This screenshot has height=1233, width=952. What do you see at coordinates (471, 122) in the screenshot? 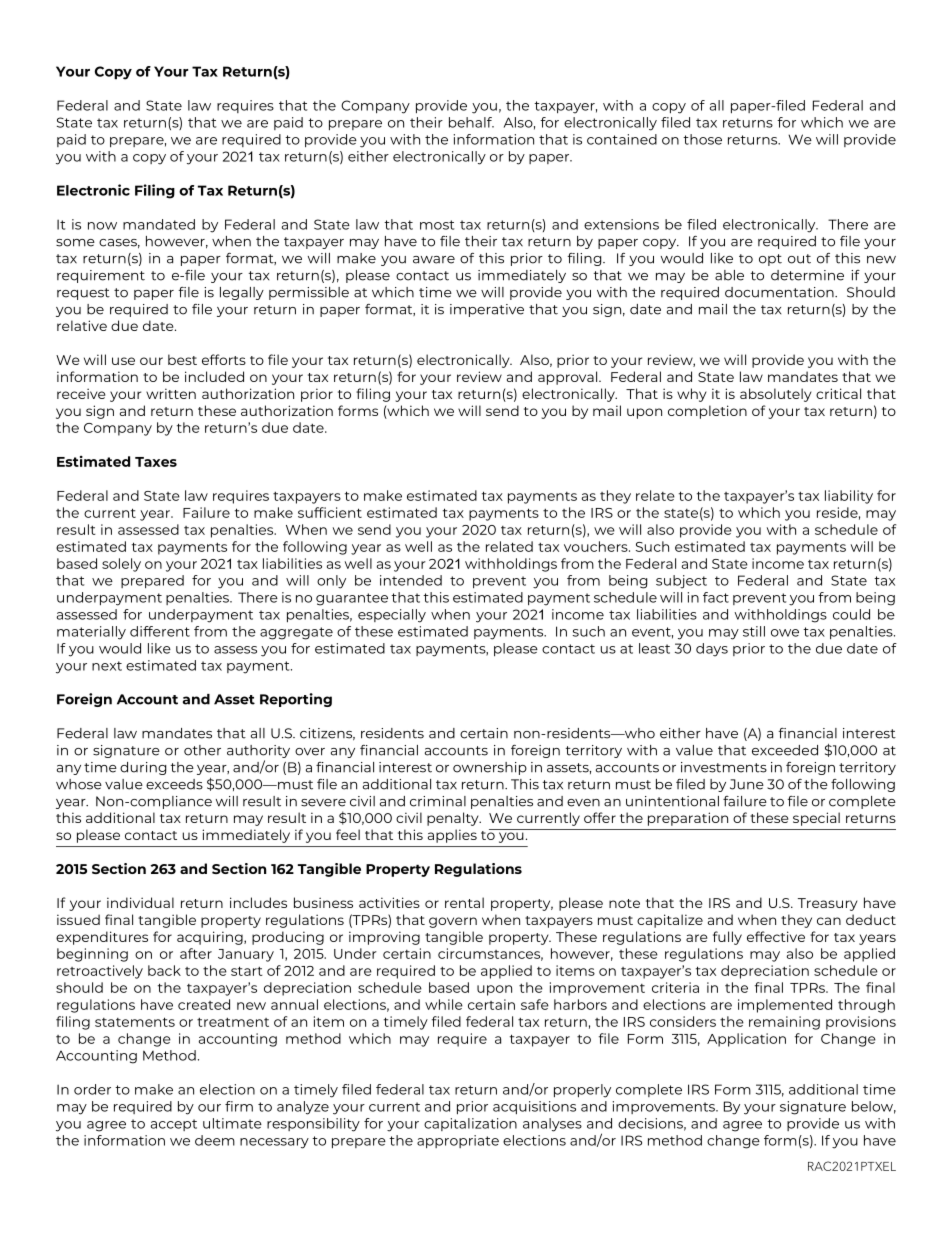
I see `behalf` at bounding box center [471, 122].
